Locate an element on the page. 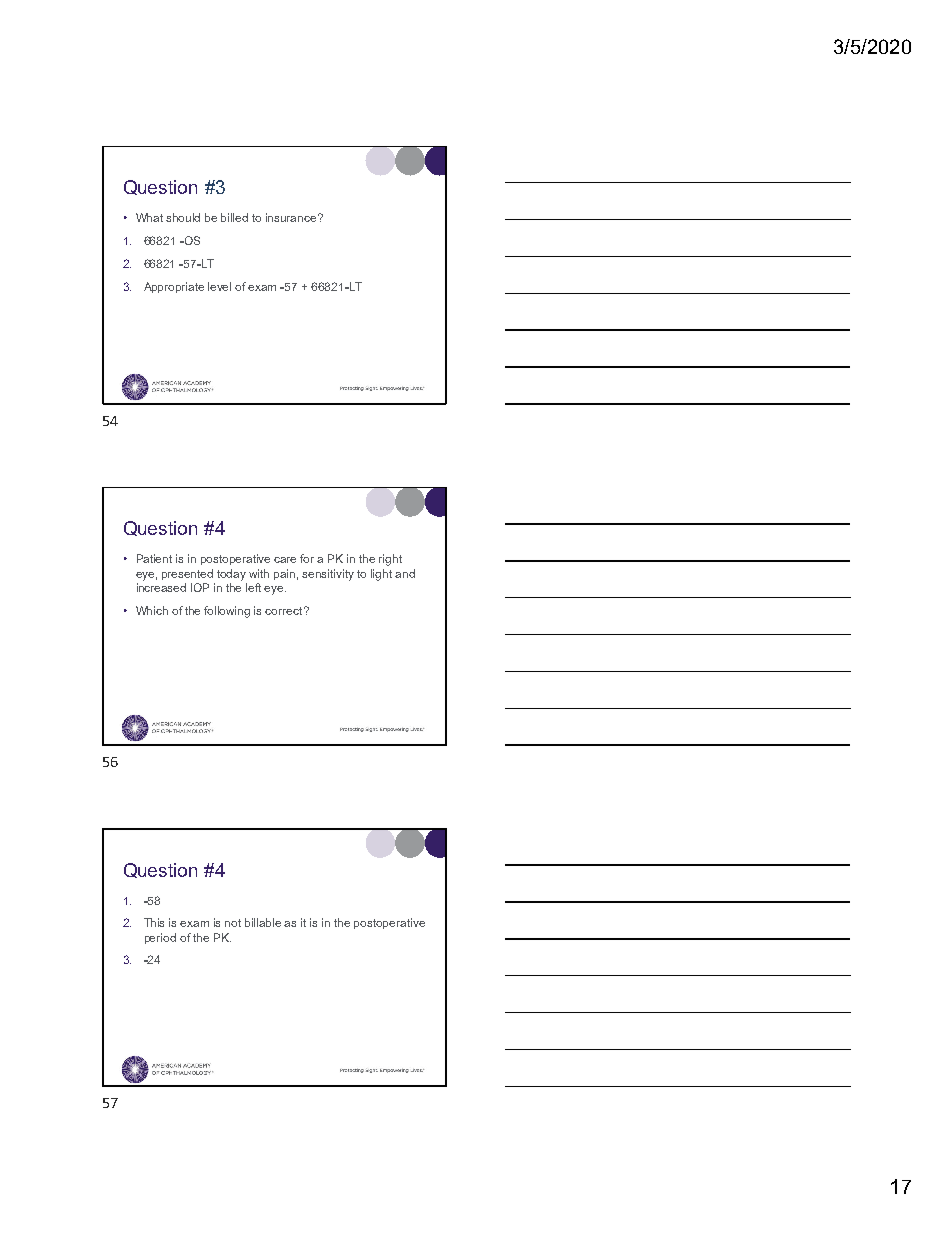 The width and height of the image is (952, 1233). presented is located at coordinates (187, 574).
